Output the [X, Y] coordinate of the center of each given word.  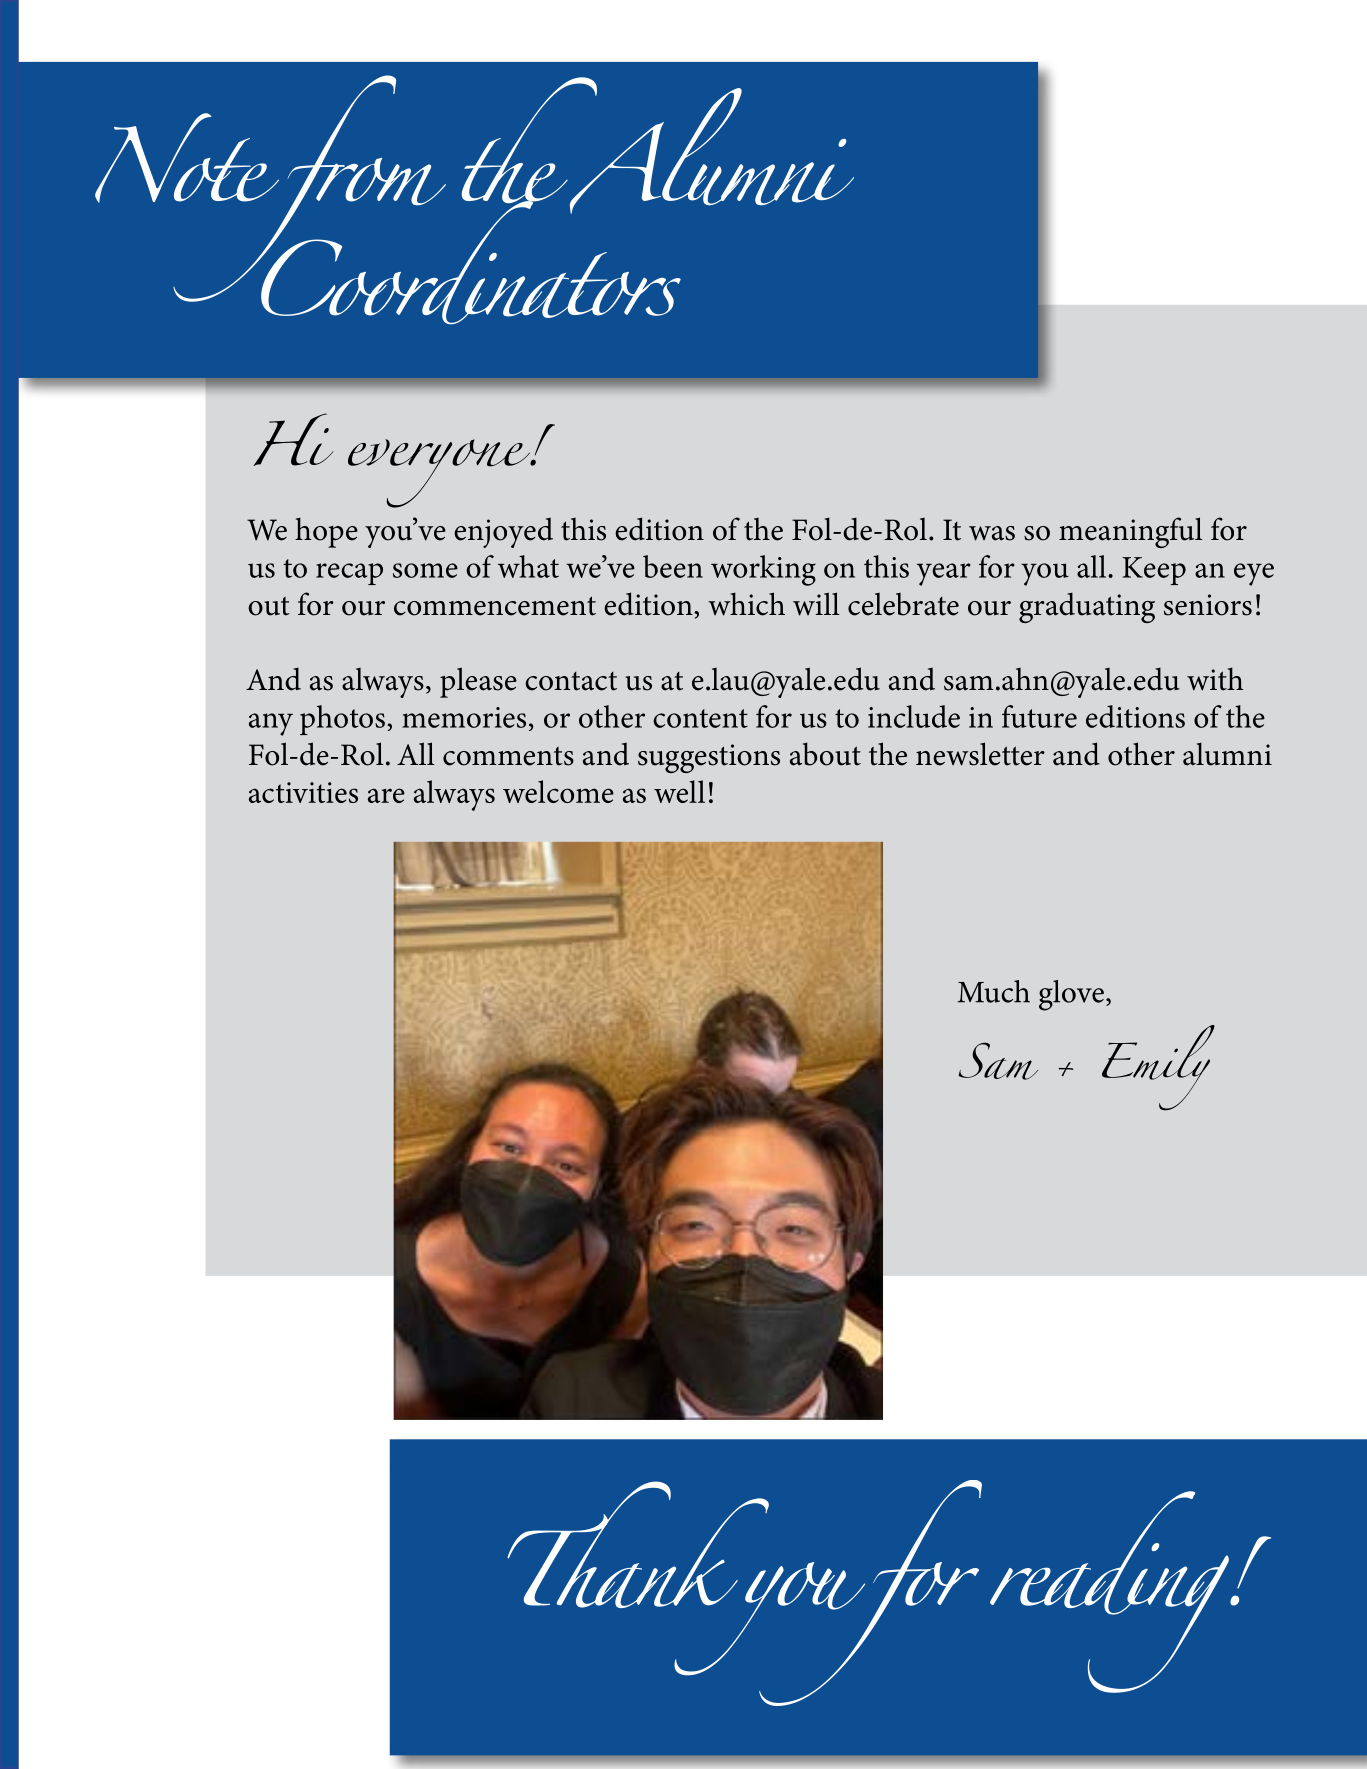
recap [349, 574]
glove [1071, 995]
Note [187, 158]
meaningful [1130, 532]
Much [993, 991]
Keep [1154, 571]
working [763, 570]
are [386, 795]
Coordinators [470, 261]
